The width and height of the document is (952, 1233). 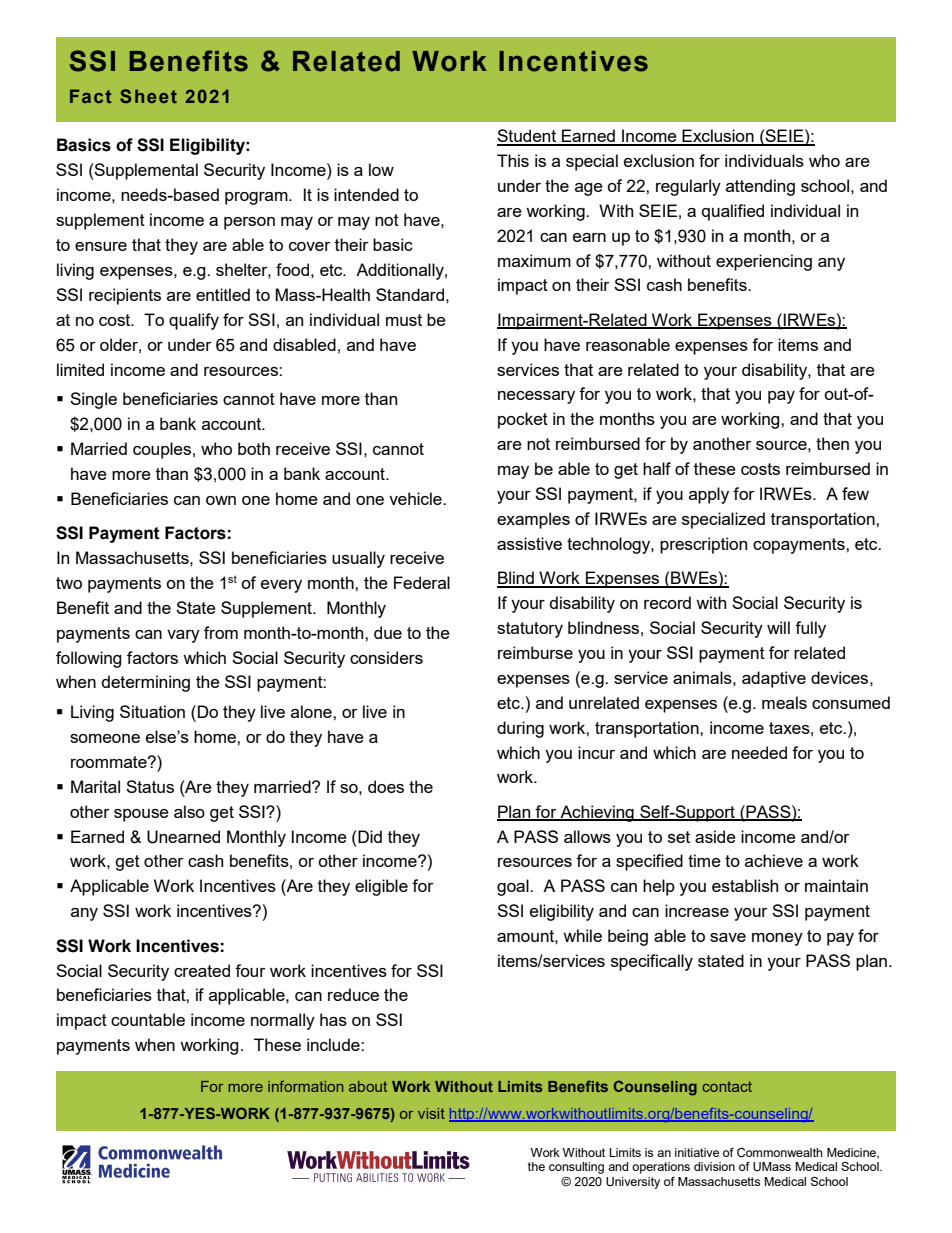 What do you see at coordinates (431, 1113) in the document?
I see `visit` at bounding box center [431, 1113].
